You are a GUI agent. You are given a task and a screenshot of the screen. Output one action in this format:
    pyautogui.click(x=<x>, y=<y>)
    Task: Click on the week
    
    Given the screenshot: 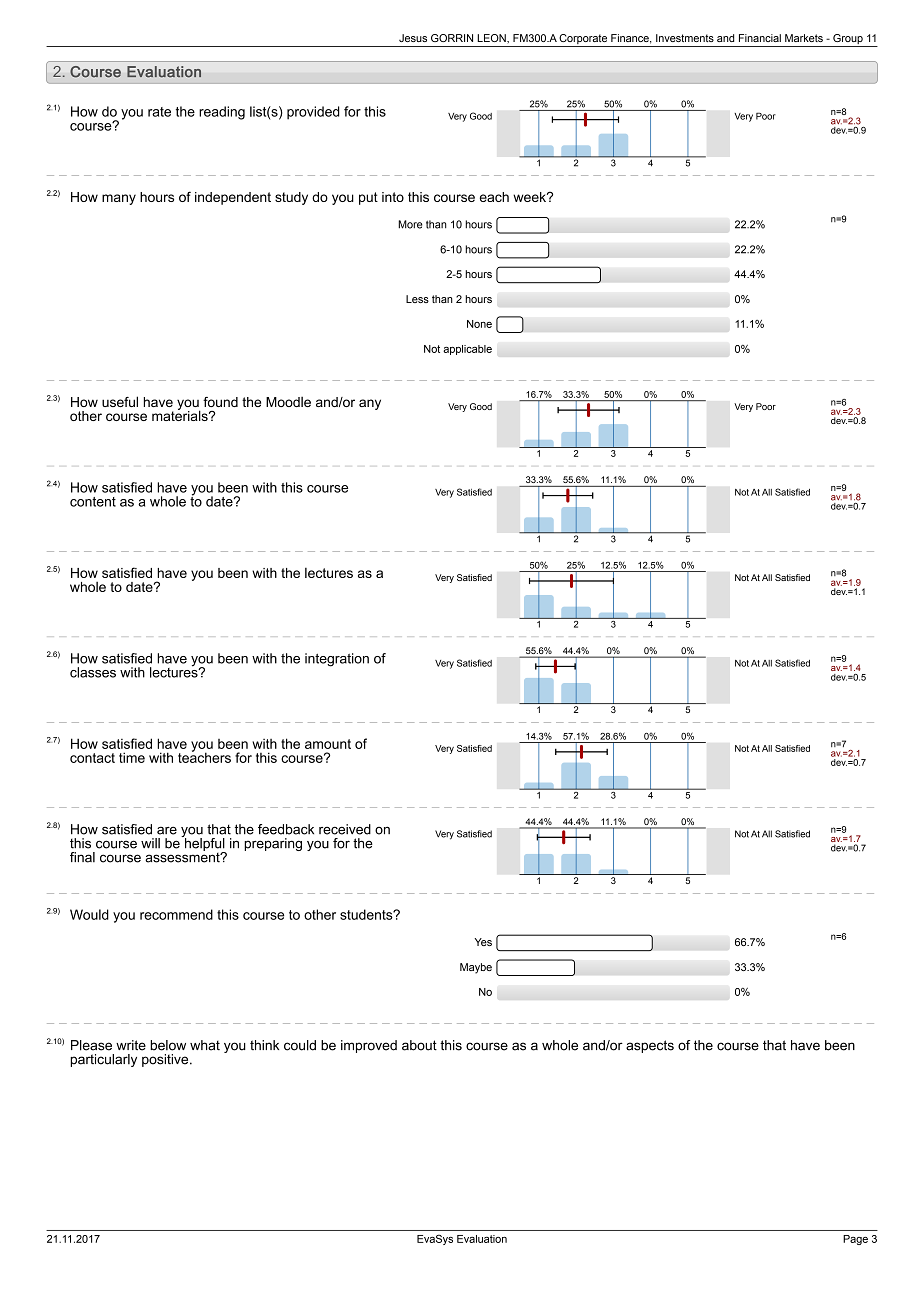 What is the action you would take?
    pyautogui.click(x=531, y=197)
